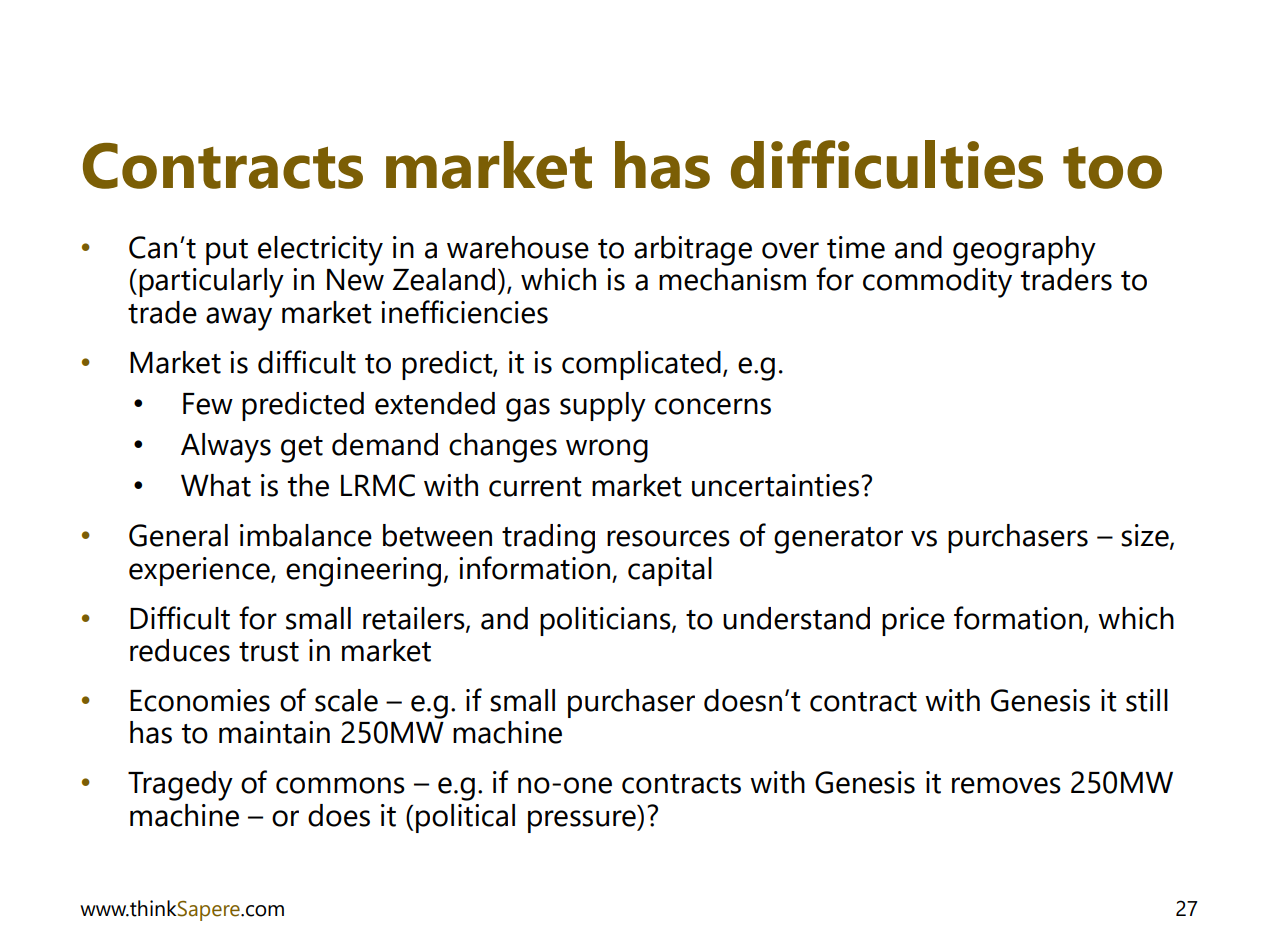  Describe the element at coordinates (340, 785) in the document. I see `commons` at that location.
